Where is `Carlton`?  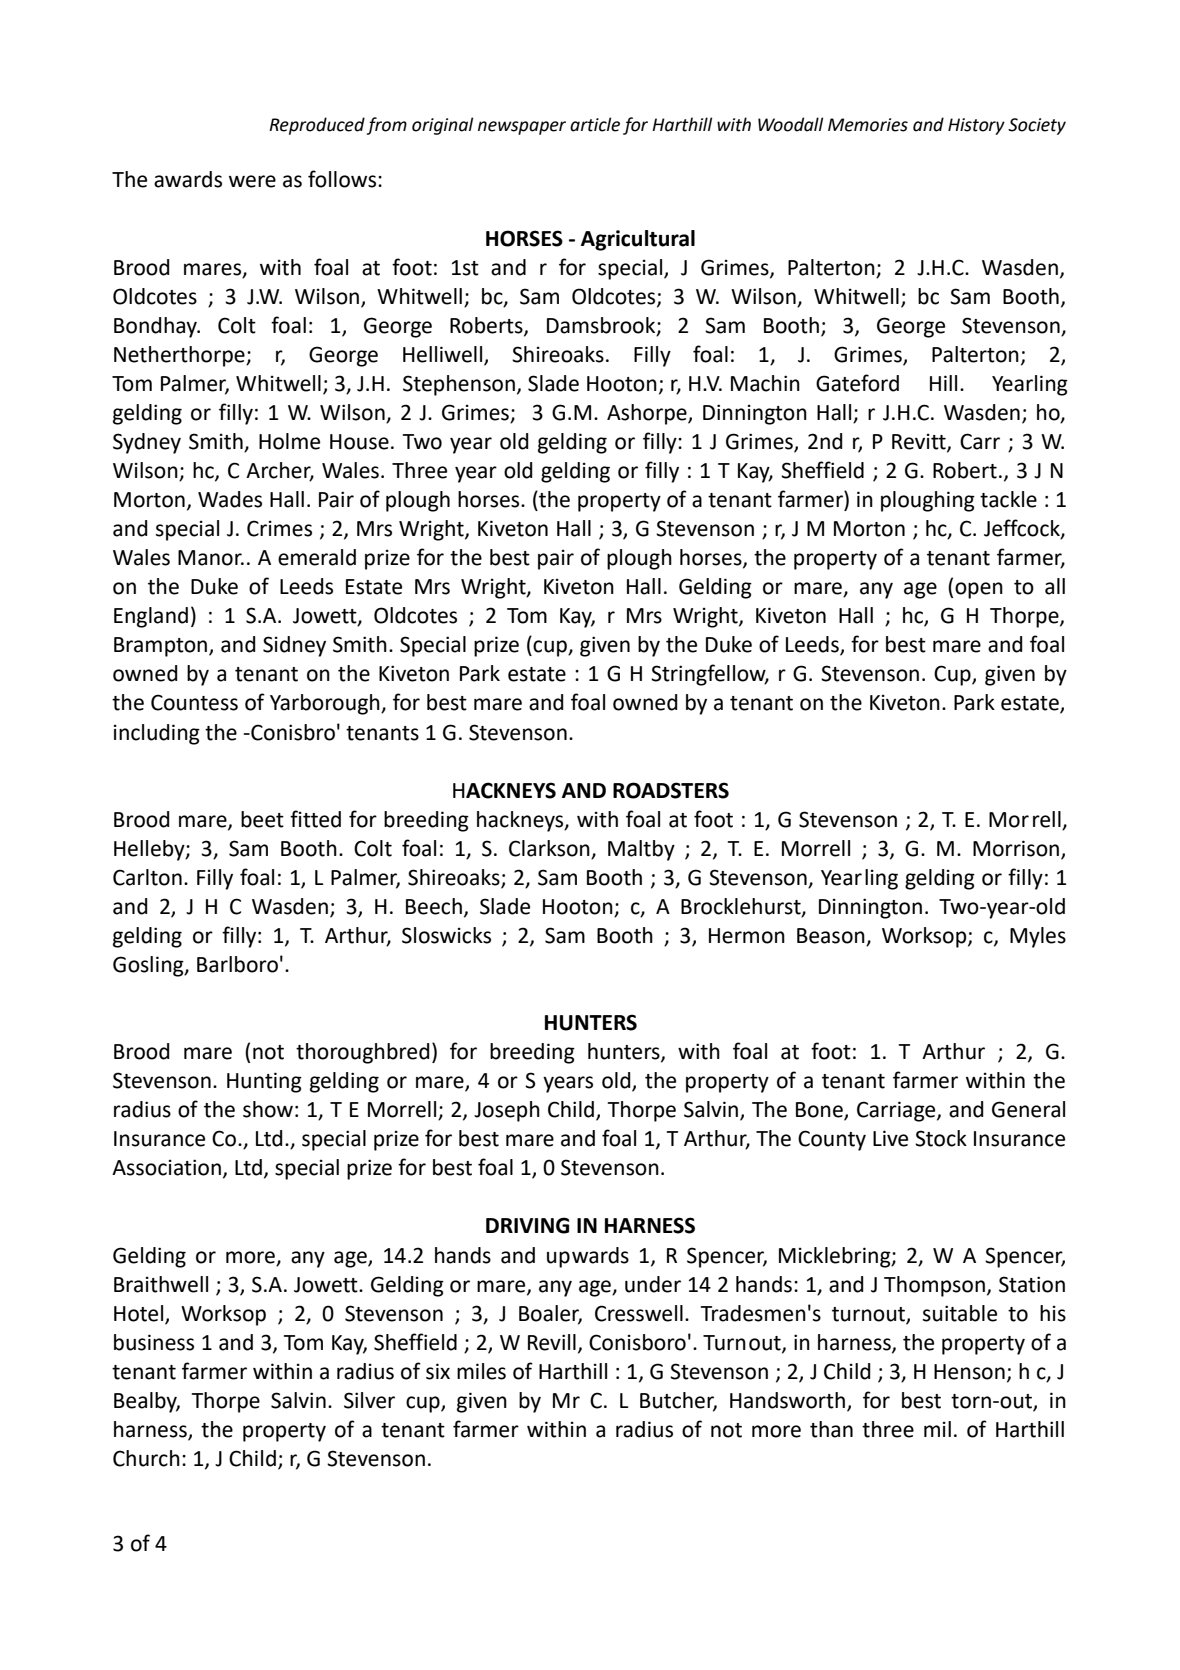
Carlton is located at coordinates (147, 877).
